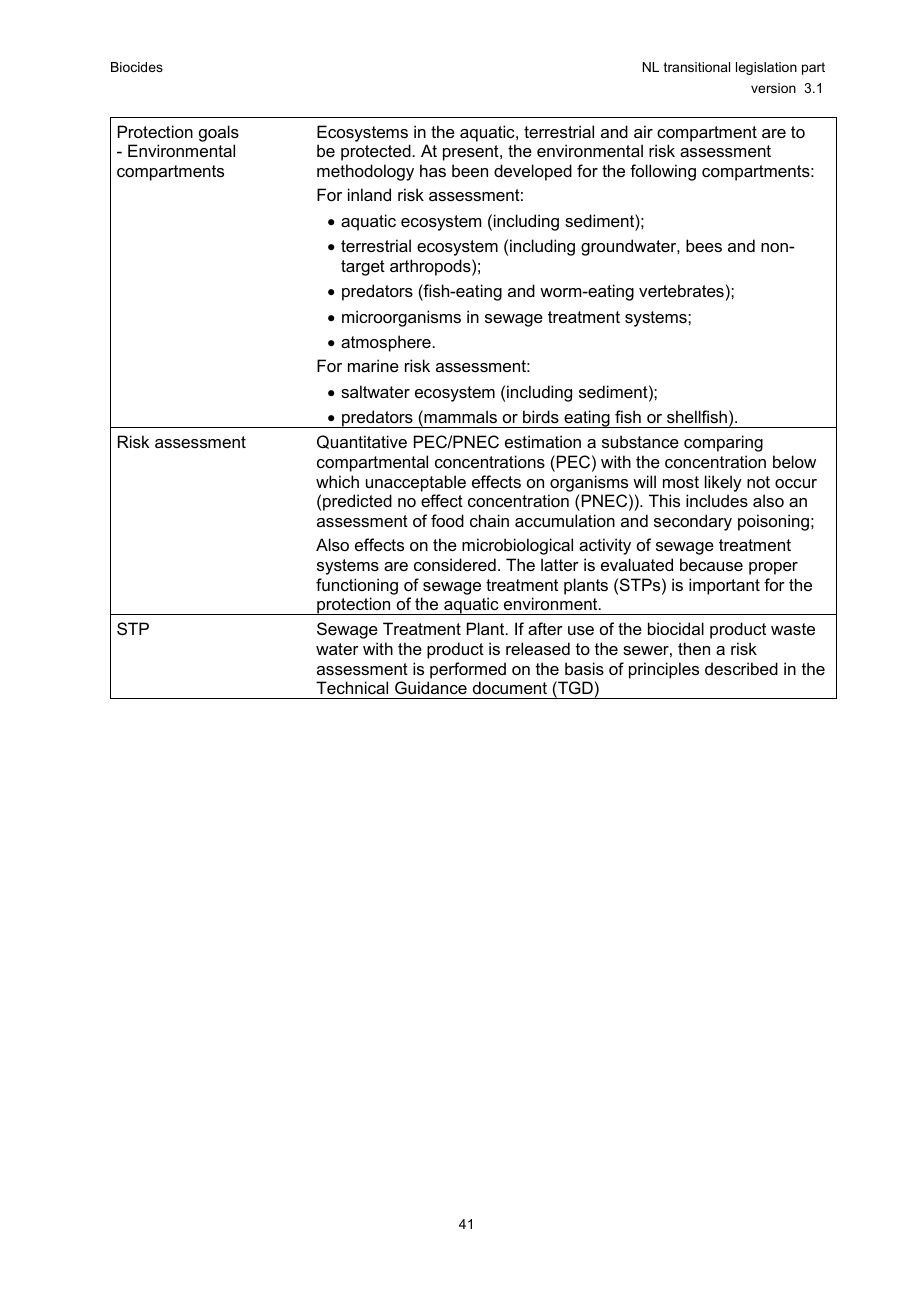 The height and width of the page is (1308, 924). Describe the element at coordinates (447, 520) in the page. I see `food` at that location.
